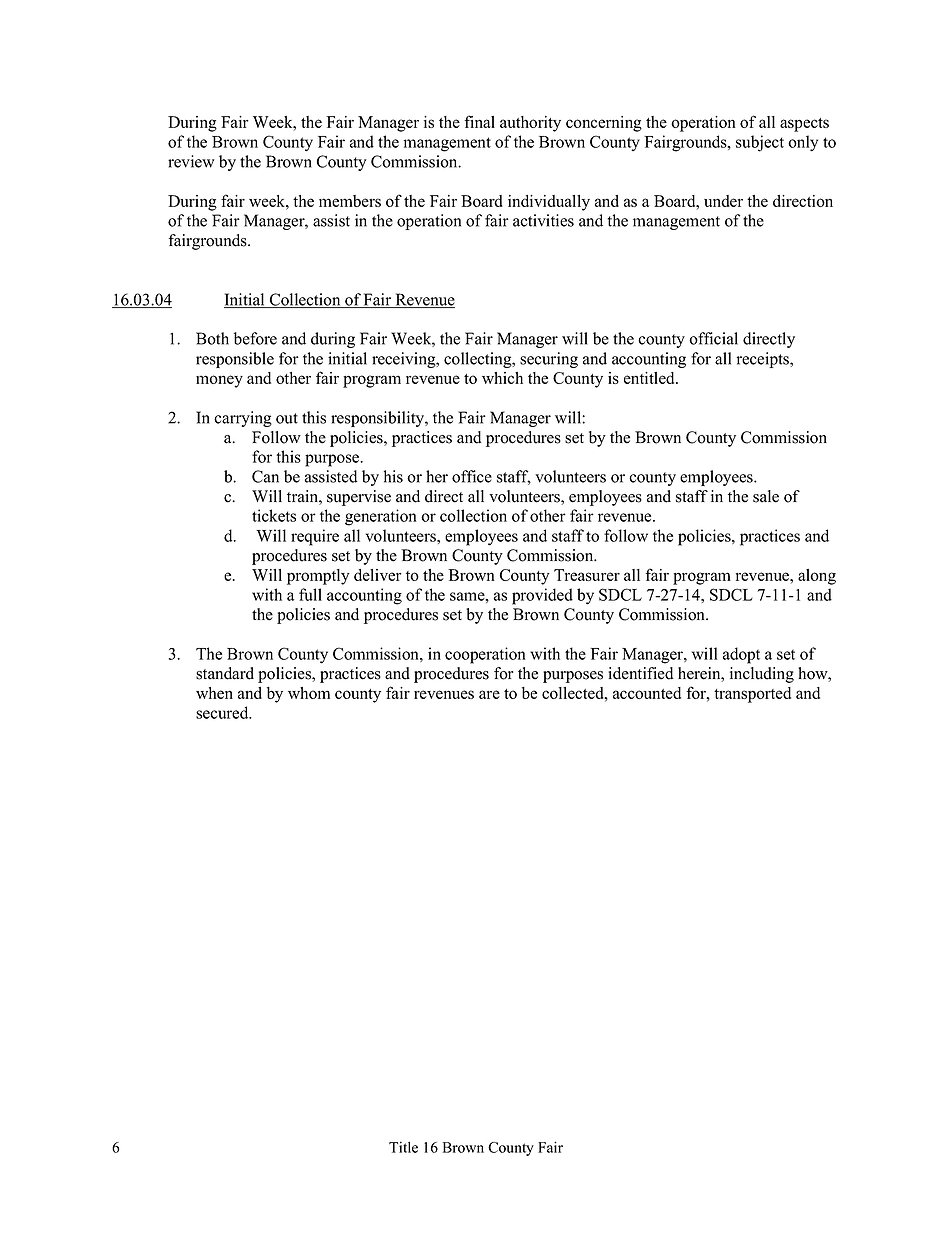  Describe the element at coordinates (489, 694) in the image. I see `are` at that location.
